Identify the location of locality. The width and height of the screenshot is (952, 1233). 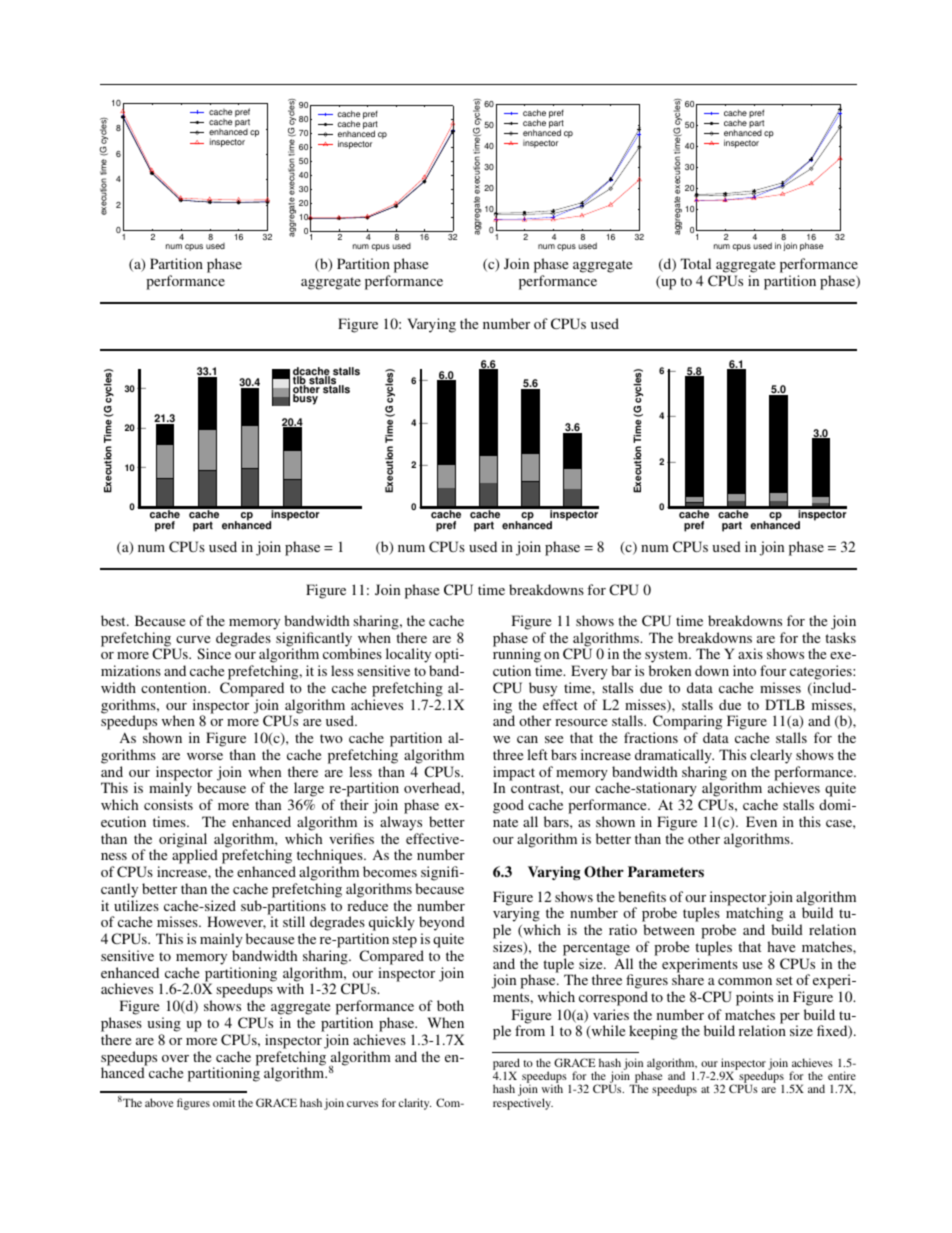
(408, 657).
